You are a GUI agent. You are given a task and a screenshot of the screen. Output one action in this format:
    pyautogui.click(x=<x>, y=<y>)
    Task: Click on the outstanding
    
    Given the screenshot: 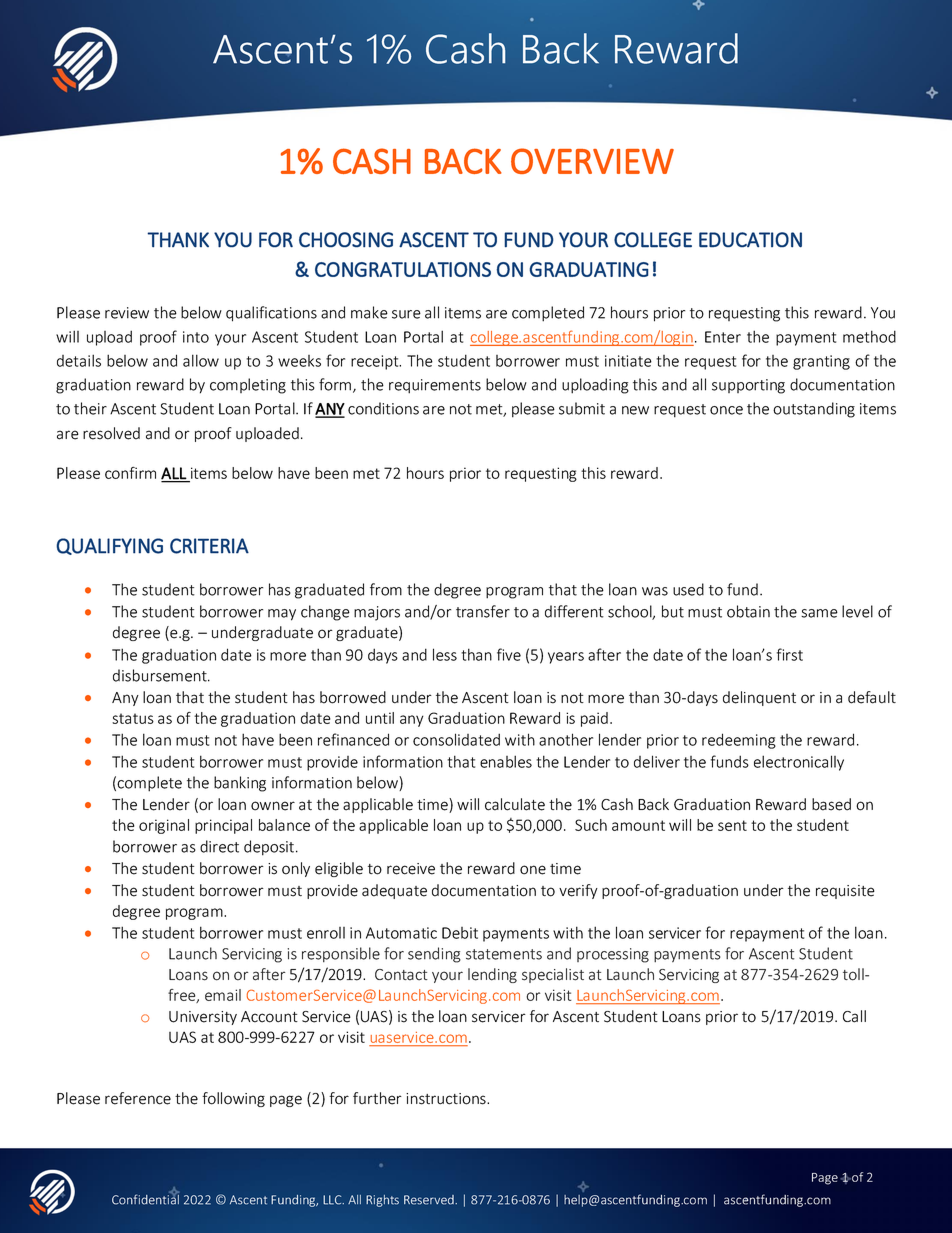 What is the action you would take?
    pyautogui.click(x=814, y=410)
